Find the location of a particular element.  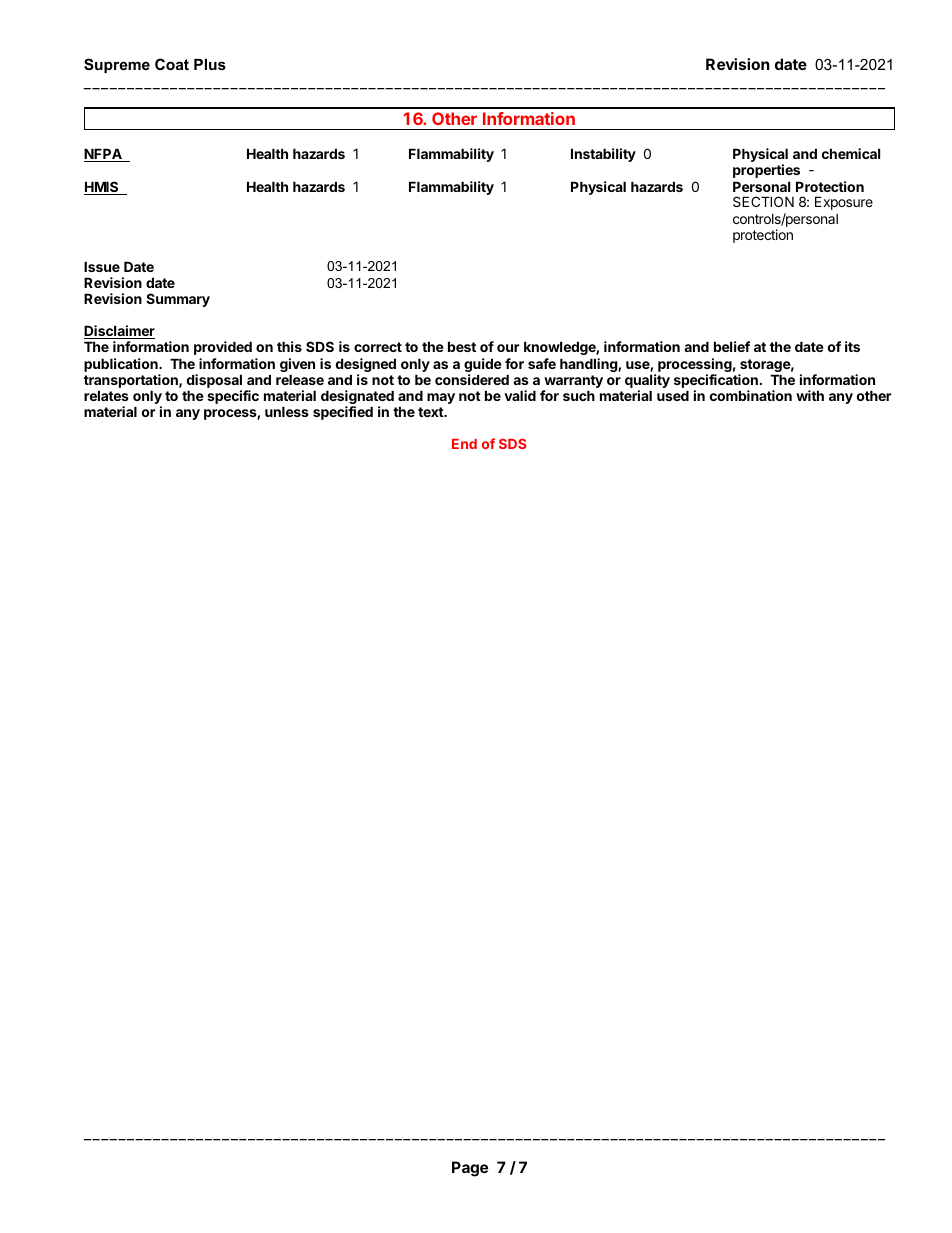

properties is located at coordinates (766, 171).
